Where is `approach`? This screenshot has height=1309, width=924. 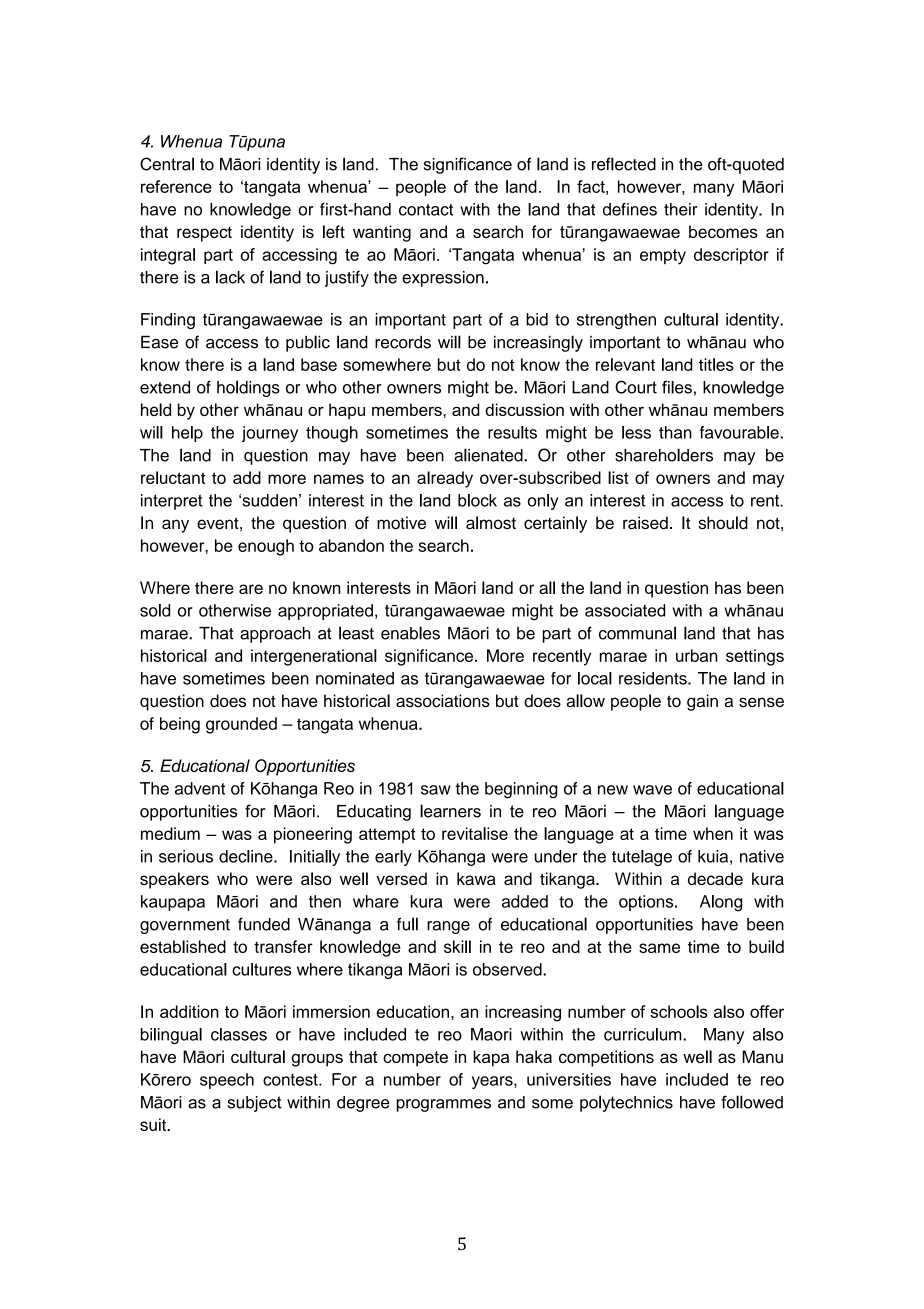 approach is located at coordinates (275, 635).
